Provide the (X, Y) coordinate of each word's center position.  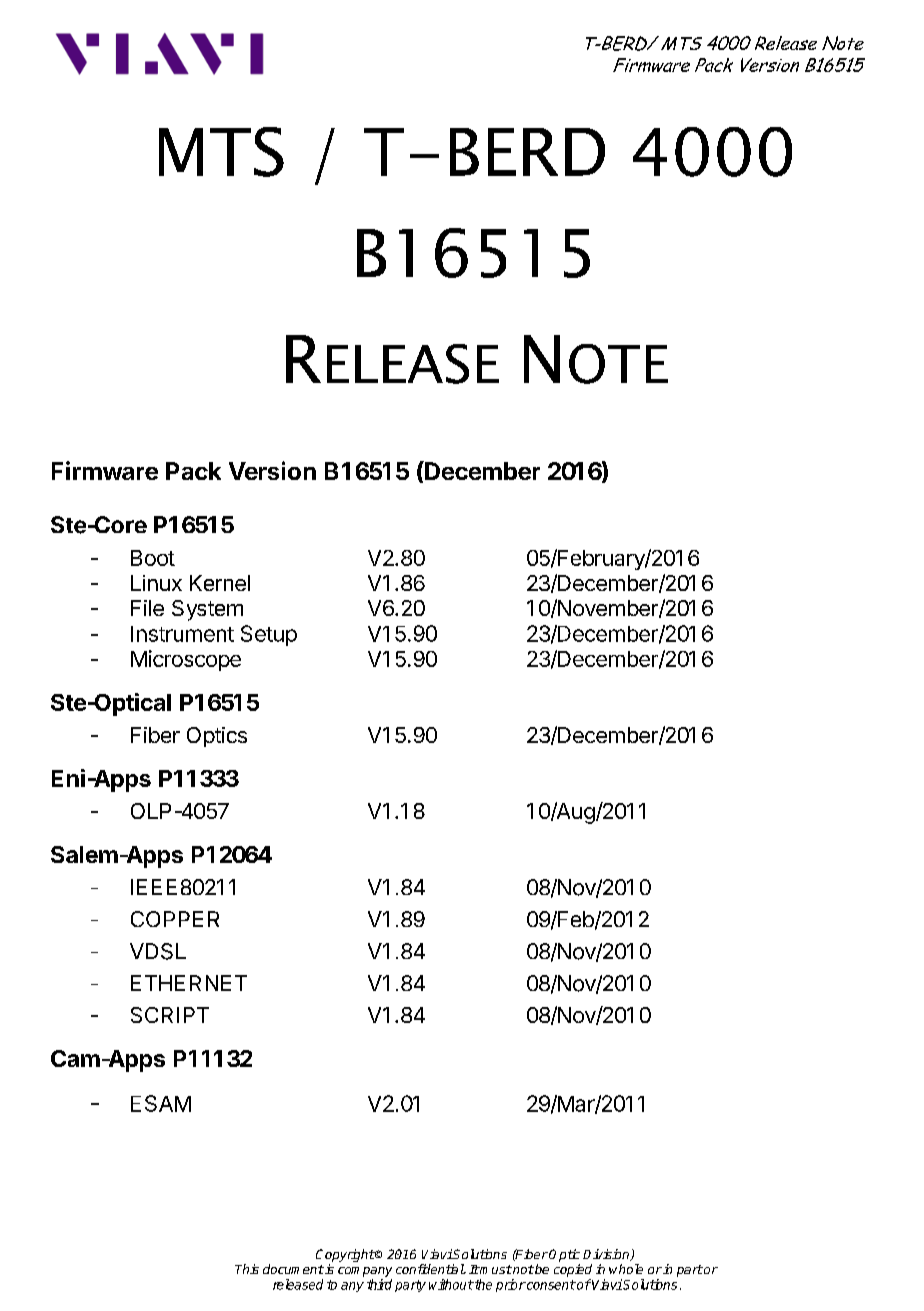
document (293, 1269)
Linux (156, 583)
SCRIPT (170, 1015)
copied (573, 1270)
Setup (269, 635)
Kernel (220, 583)
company (365, 1272)
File (147, 608)
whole (626, 1269)
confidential (430, 1269)
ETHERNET (189, 983)
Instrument (182, 634)
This (247, 1269)
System (207, 610)
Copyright (345, 1257)
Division (607, 1255)
